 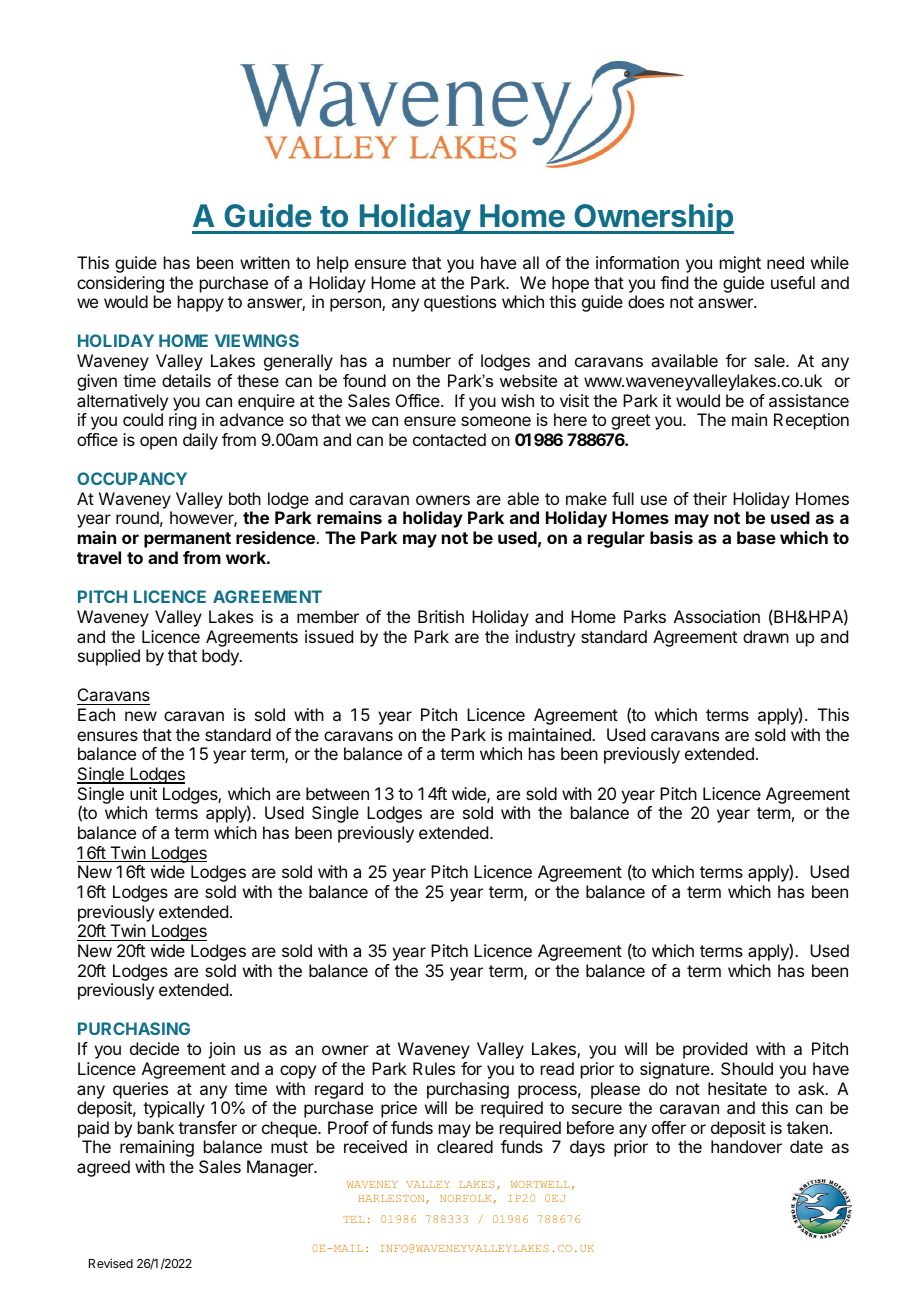 What do you see at coordinates (337, 793) in the document?
I see `between` at bounding box center [337, 793].
